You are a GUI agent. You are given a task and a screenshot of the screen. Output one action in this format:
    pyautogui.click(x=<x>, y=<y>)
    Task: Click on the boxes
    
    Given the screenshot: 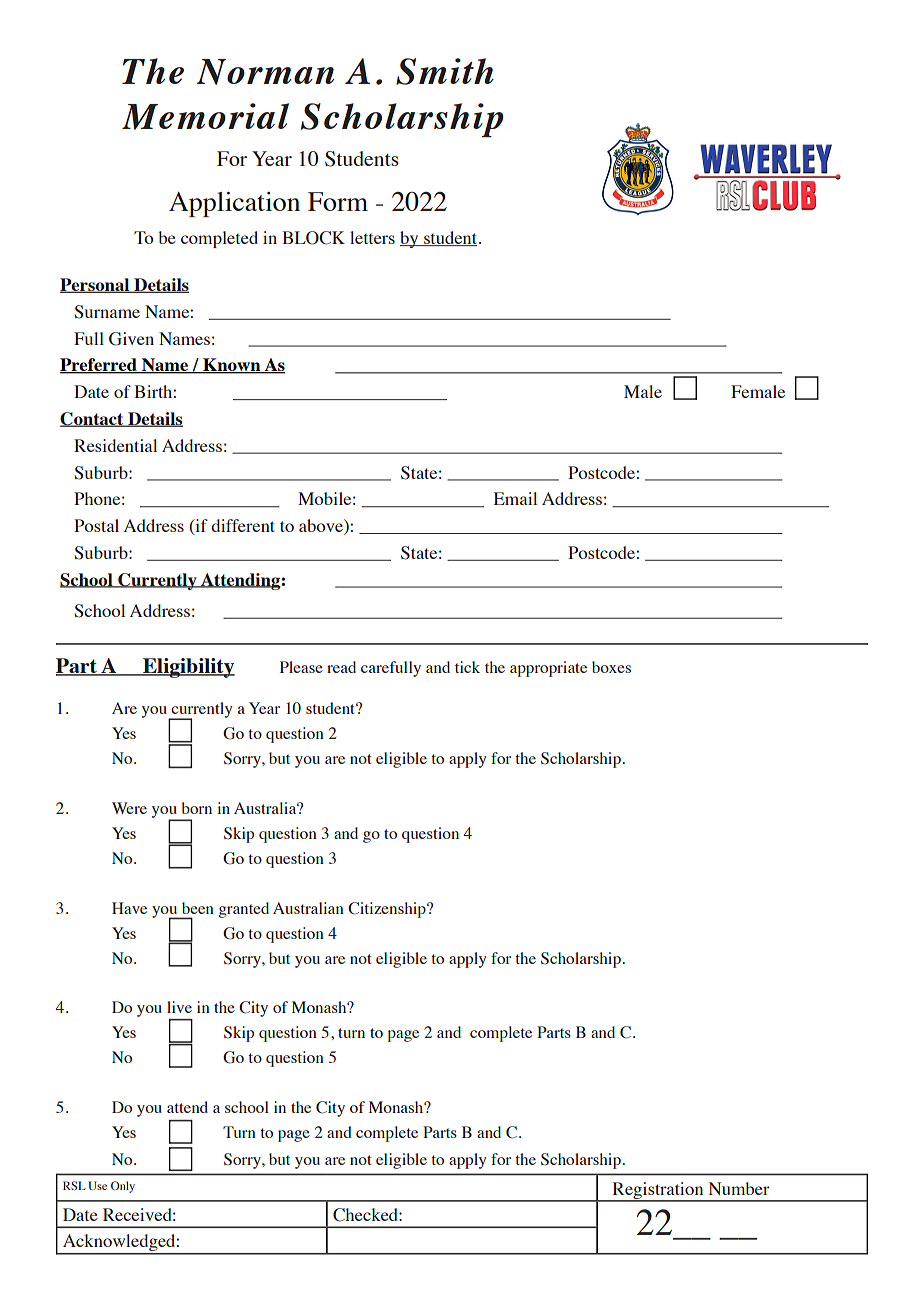 What is the action you would take?
    pyautogui.click(x=611, y=667)
